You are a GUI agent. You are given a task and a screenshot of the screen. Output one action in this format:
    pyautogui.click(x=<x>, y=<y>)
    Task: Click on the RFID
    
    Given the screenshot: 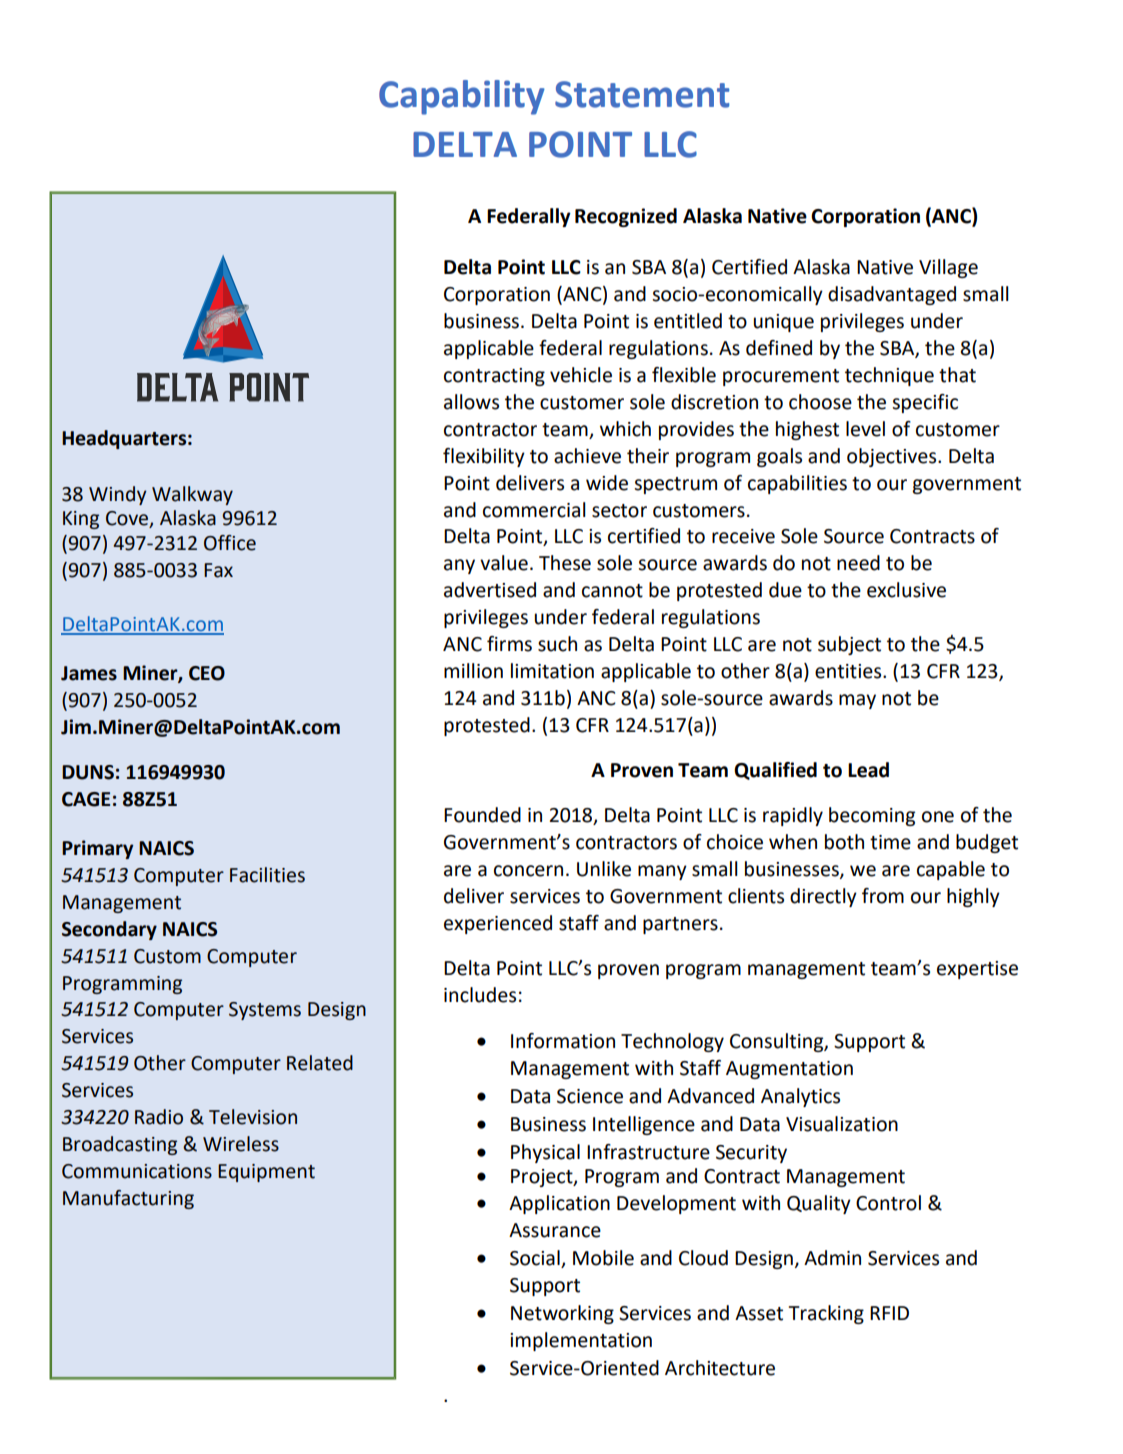 What is the action you would take?
    pyautogui.click(x=889, y=1313)
